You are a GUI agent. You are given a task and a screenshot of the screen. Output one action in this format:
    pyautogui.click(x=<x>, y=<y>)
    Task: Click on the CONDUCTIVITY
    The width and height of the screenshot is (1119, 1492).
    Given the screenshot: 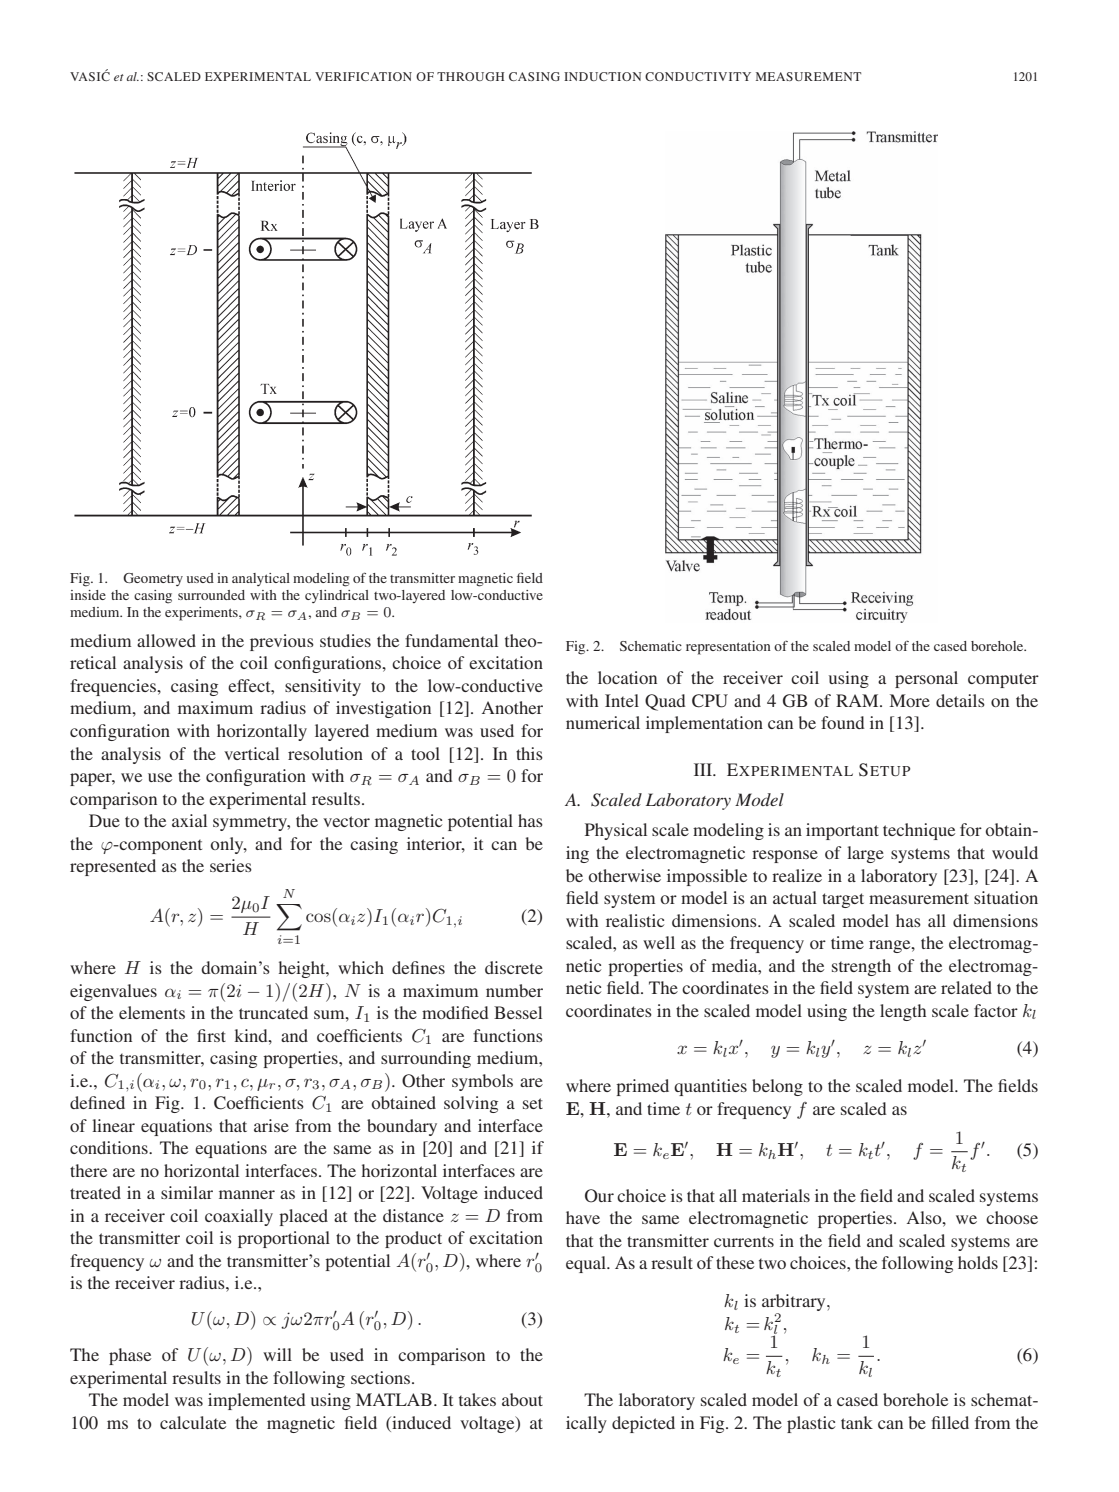 What is the action you would take?
    pyautogui.click(x=698, y=76)
